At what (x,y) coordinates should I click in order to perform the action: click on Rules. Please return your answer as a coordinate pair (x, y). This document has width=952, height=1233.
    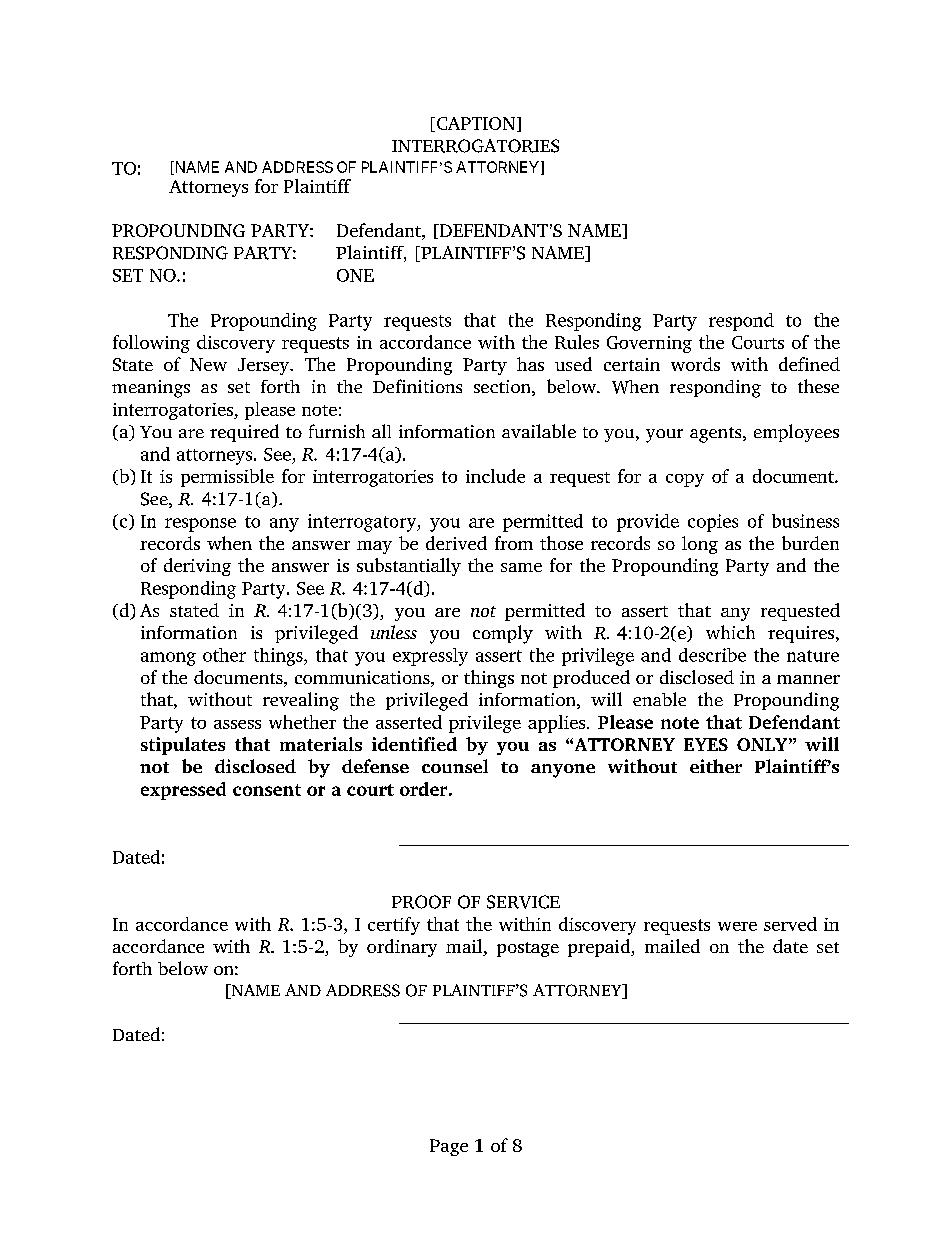
    Looking at the image, I should click on (577, 342).
